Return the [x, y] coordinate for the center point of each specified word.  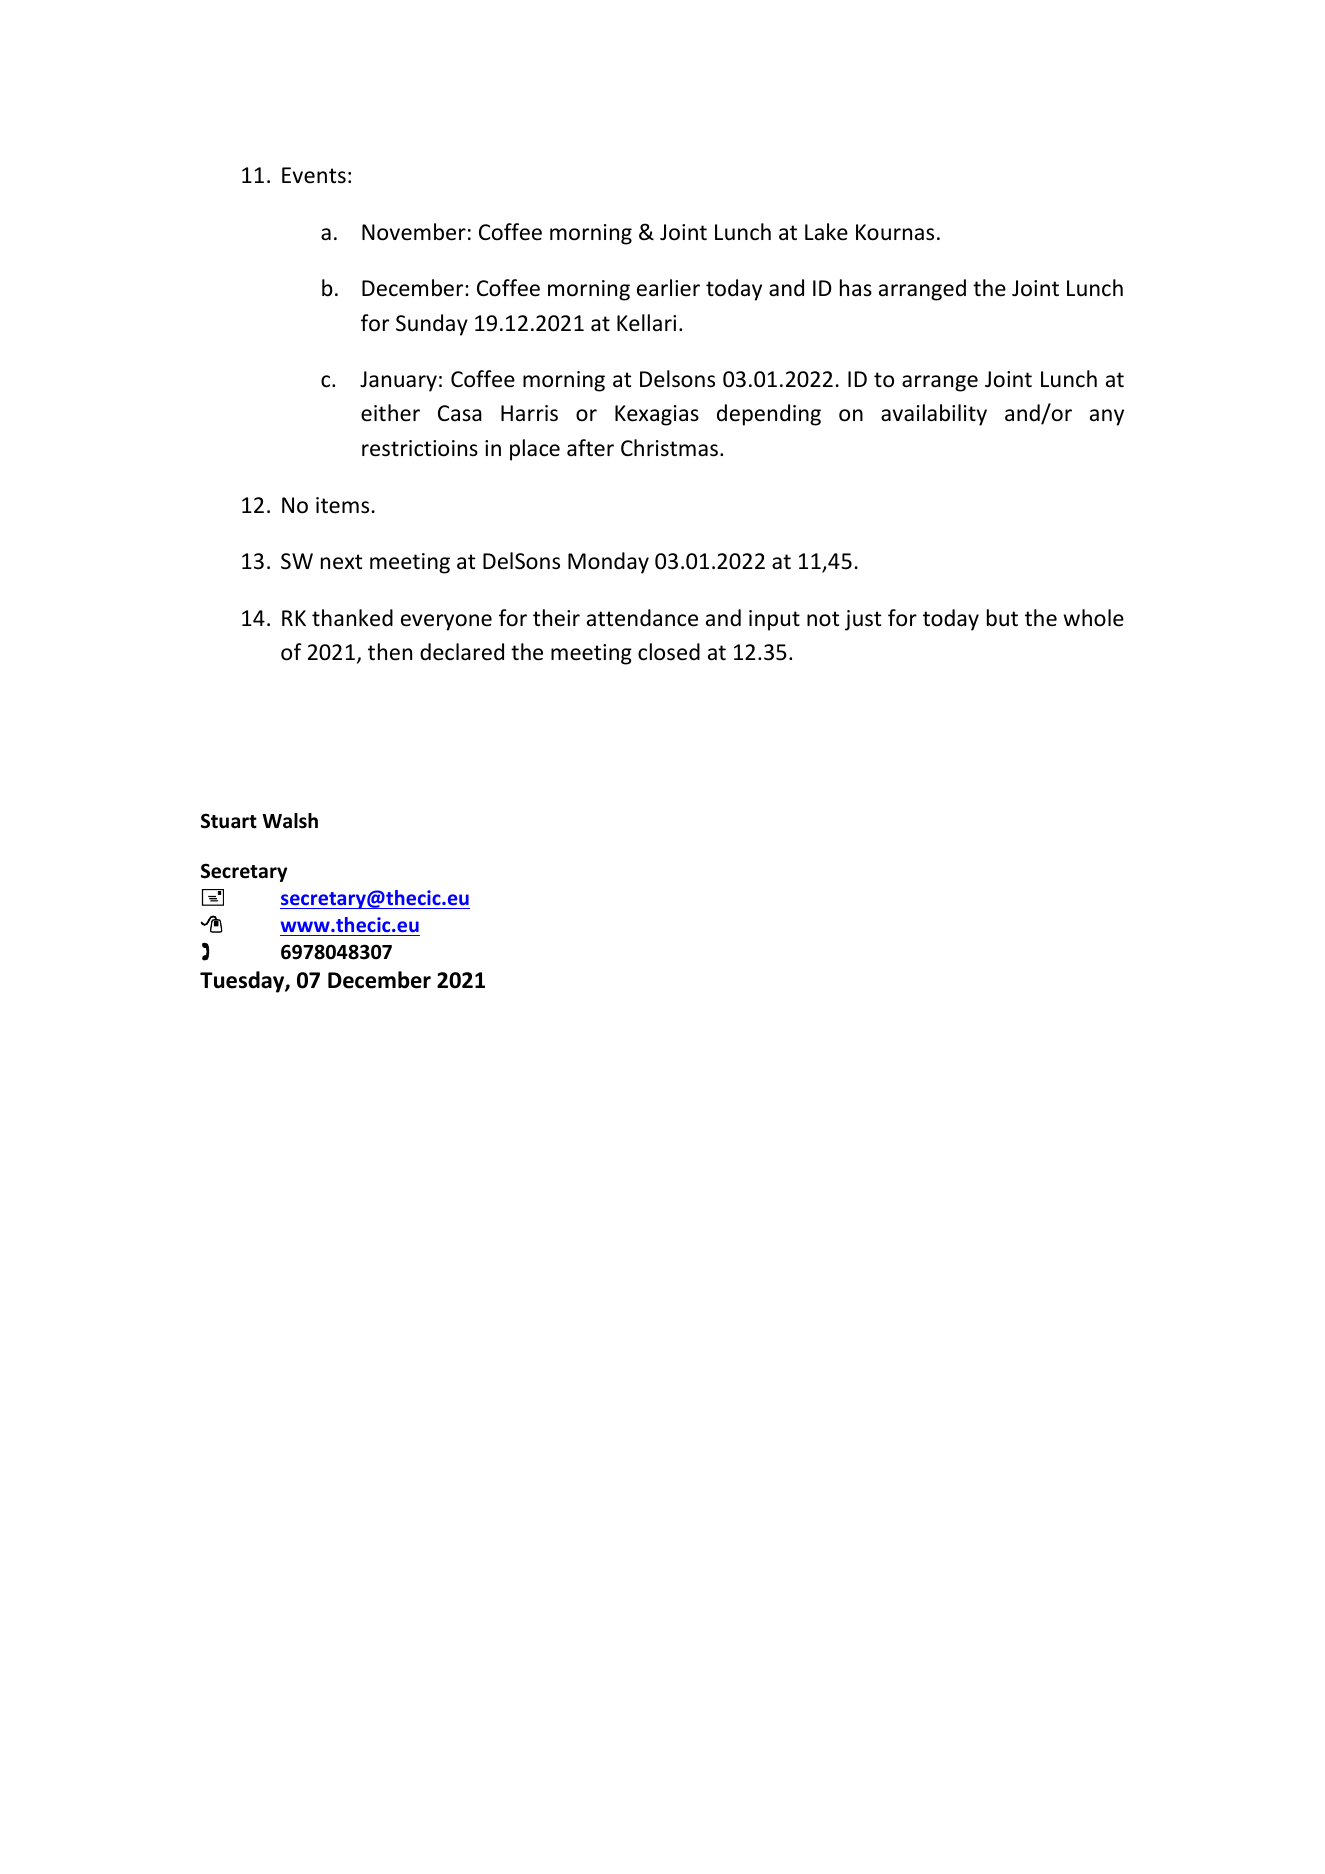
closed [669, 652]
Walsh [290, 821]
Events [314, 175]
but [1002, 618]
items [342, 505]
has [856, 287]
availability [934, 415]
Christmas [669, 448]
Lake [826, 232]
